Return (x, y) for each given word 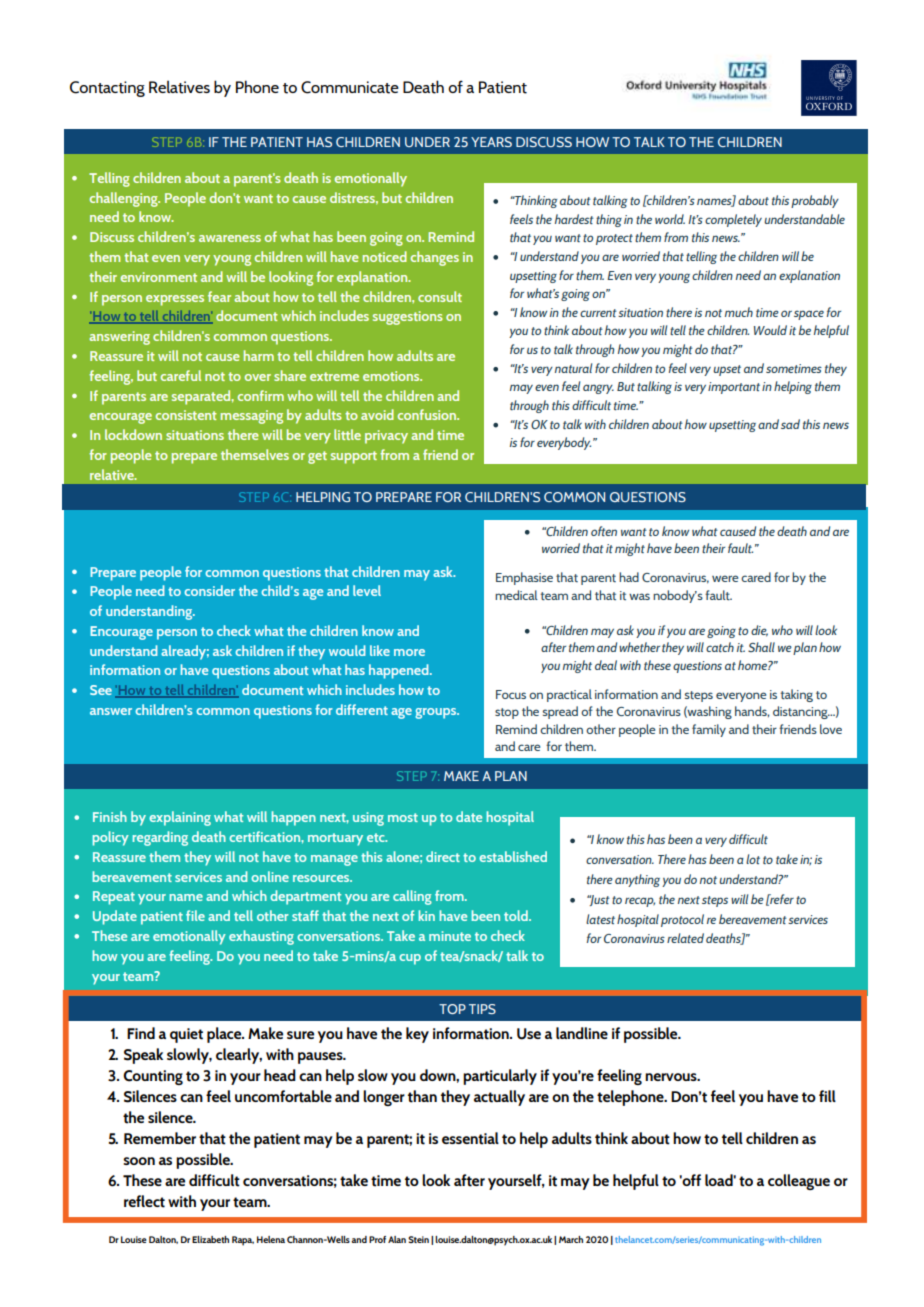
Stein (418, 1239)
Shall (761, 647)
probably (815, 201)
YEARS (491, 142)
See (101, 690)
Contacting (107, 89)
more (409, 652)
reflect (144, 1201)
